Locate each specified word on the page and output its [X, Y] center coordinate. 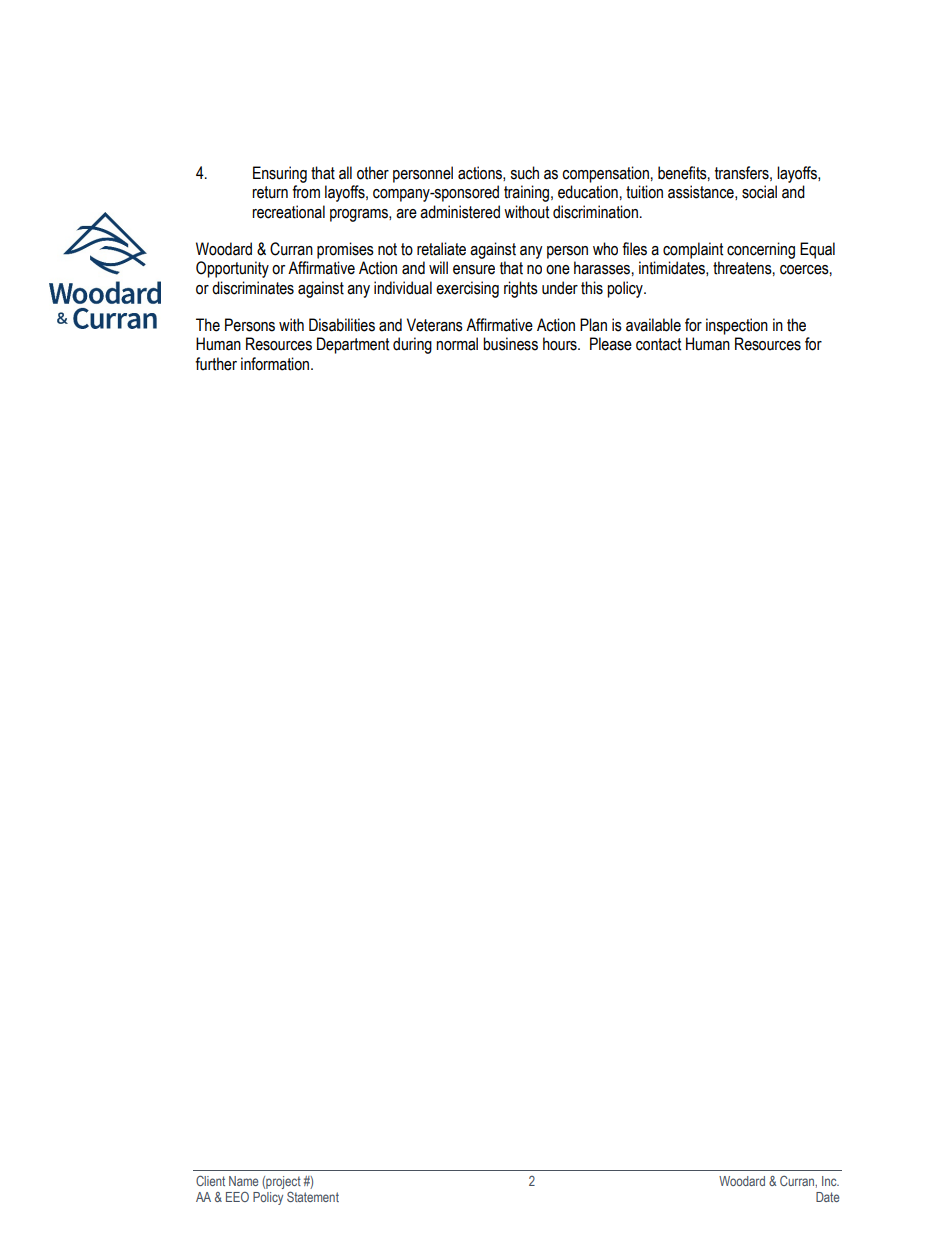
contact [658, 344]
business [510, 344]
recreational [288, 212]
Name [243, 1181]
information [276, 364]
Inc [830, 1181]
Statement [313, 1196]
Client [210, 1180]
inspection [737, 326]
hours [561, 344]
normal [457, 344]
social [759, 192]
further [216, 364]
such [524, 173]
